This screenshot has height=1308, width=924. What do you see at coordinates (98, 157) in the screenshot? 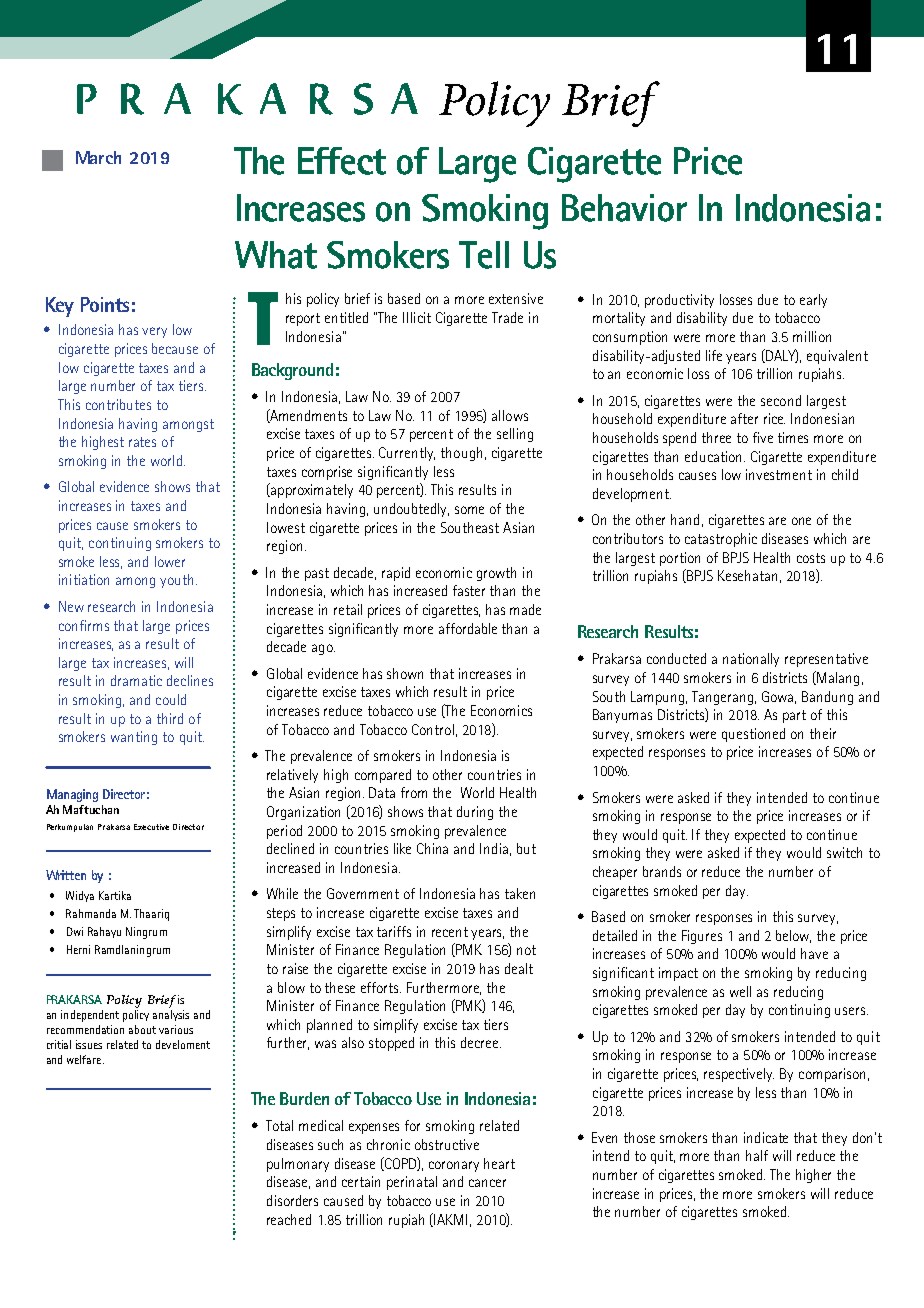
I see `March` at bounding box center [98, 157].
